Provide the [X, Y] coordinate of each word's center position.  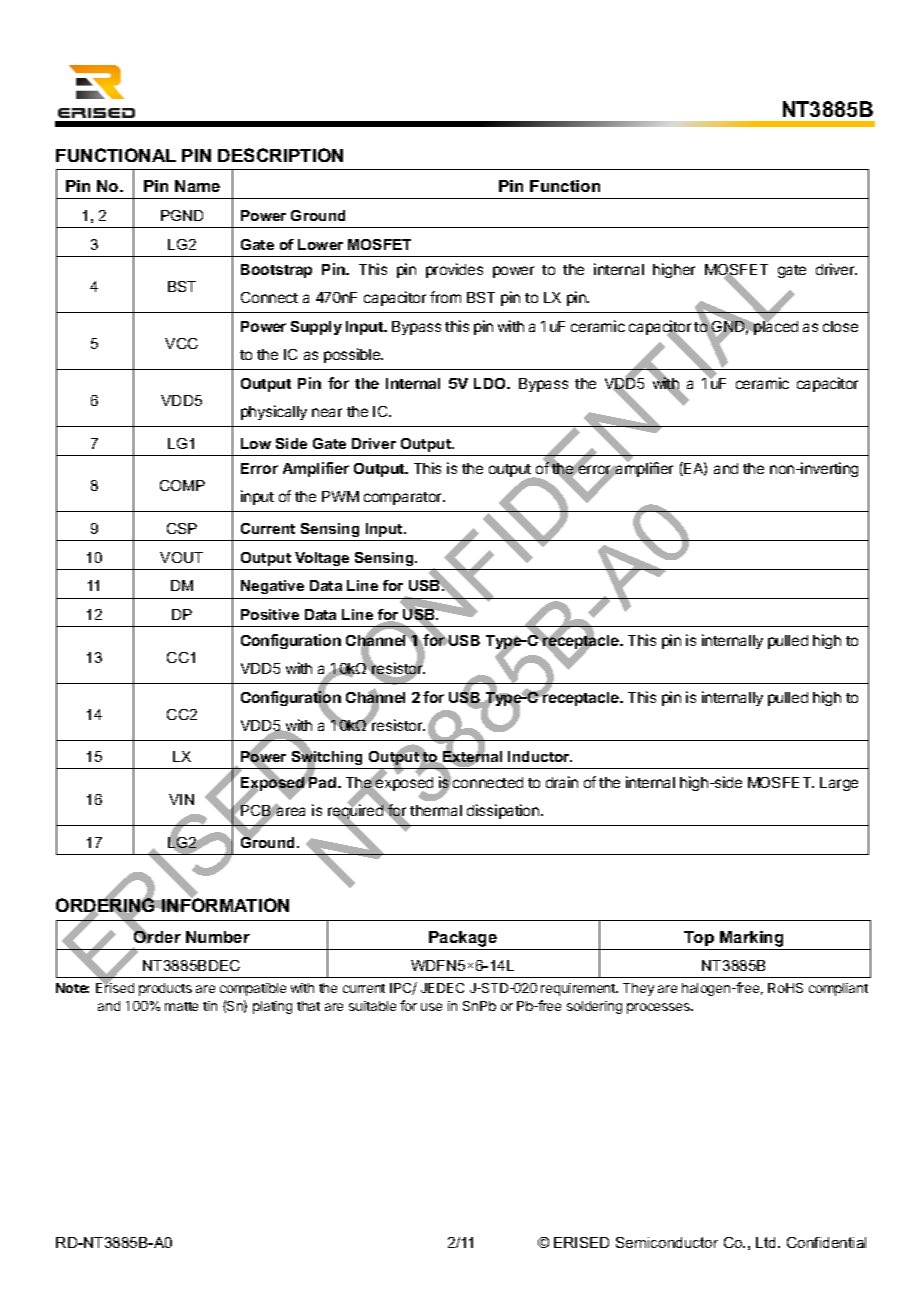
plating [272, 1007]
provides [454, 270]
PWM [340, 496]
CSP [182, 528]
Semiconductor [667, 1242]
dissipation [504, 811]
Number [218, 937]
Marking [751, 939]
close [840, 326]
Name [197, 186]
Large [839, 784]
